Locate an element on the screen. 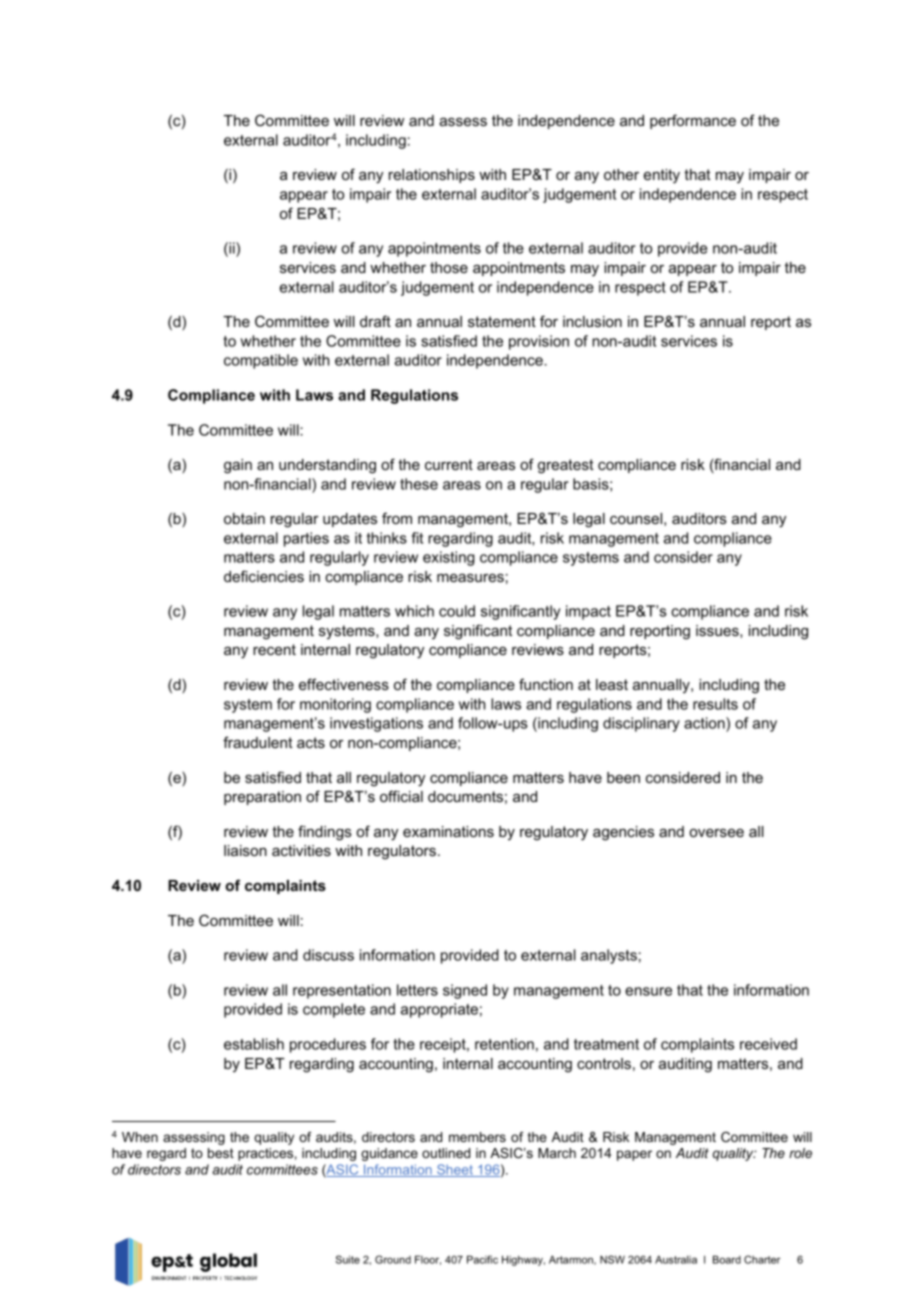 Image resolution: width=924 pixels, height=1308 pixels. best is located at coordinates (221, 1153).
